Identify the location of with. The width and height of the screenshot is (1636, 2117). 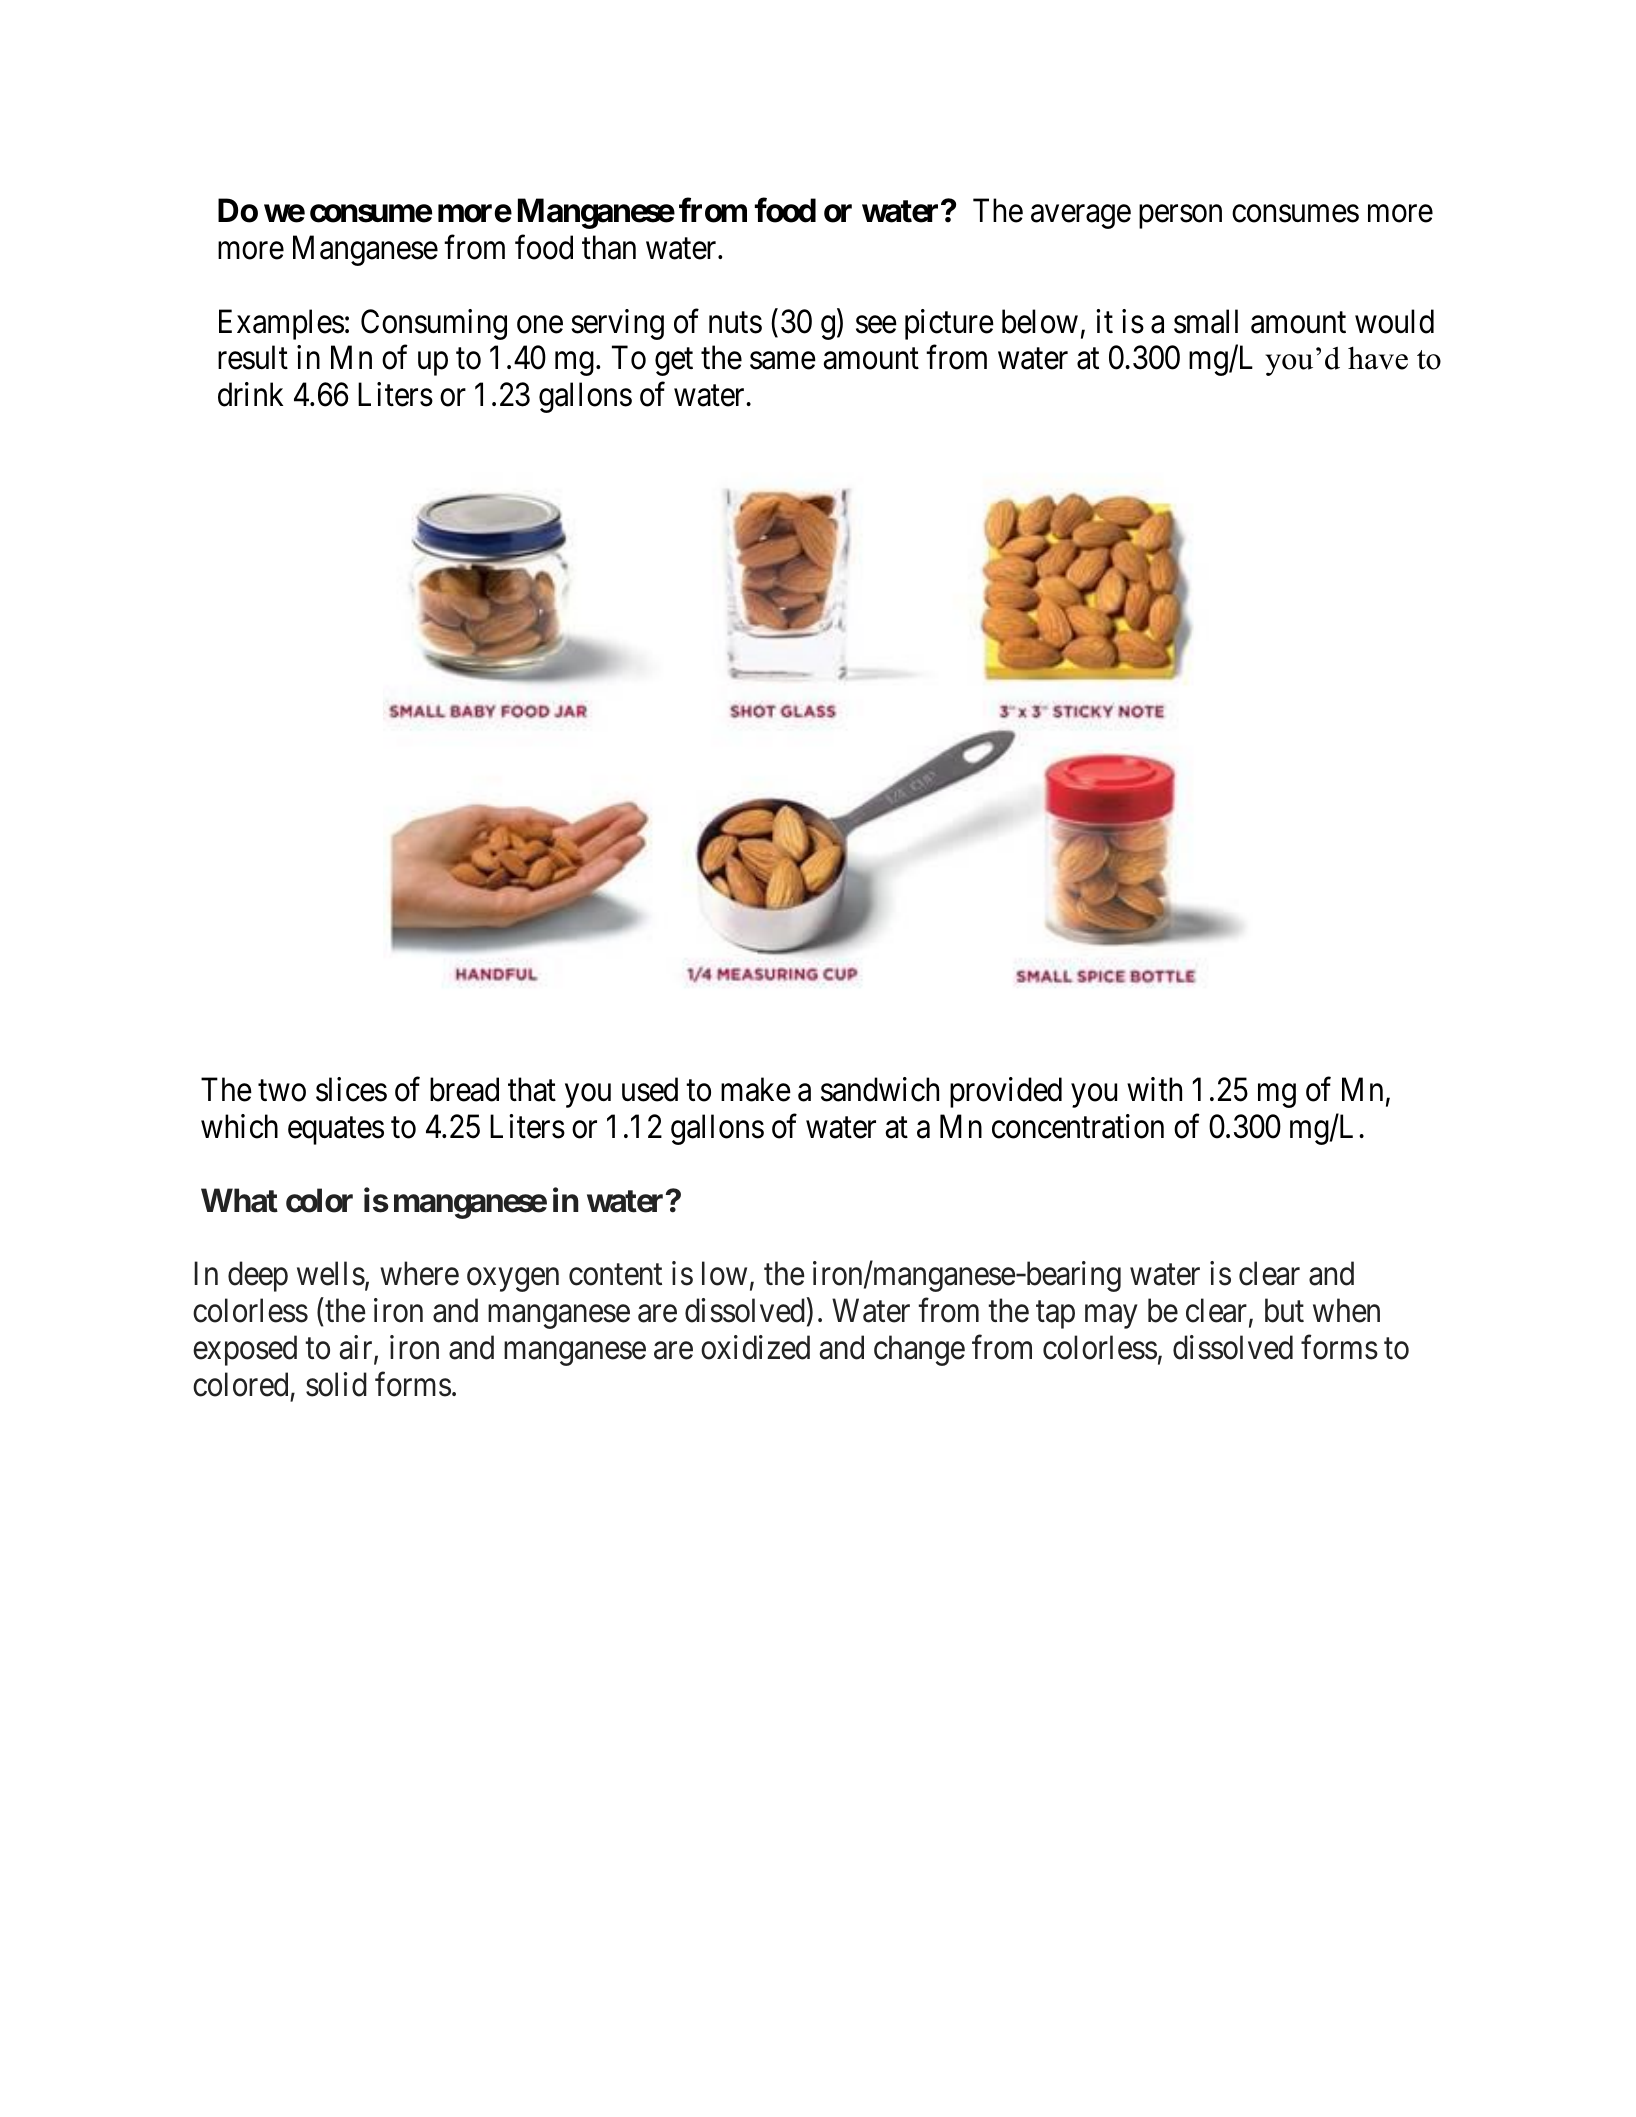
(1154, 1089).
